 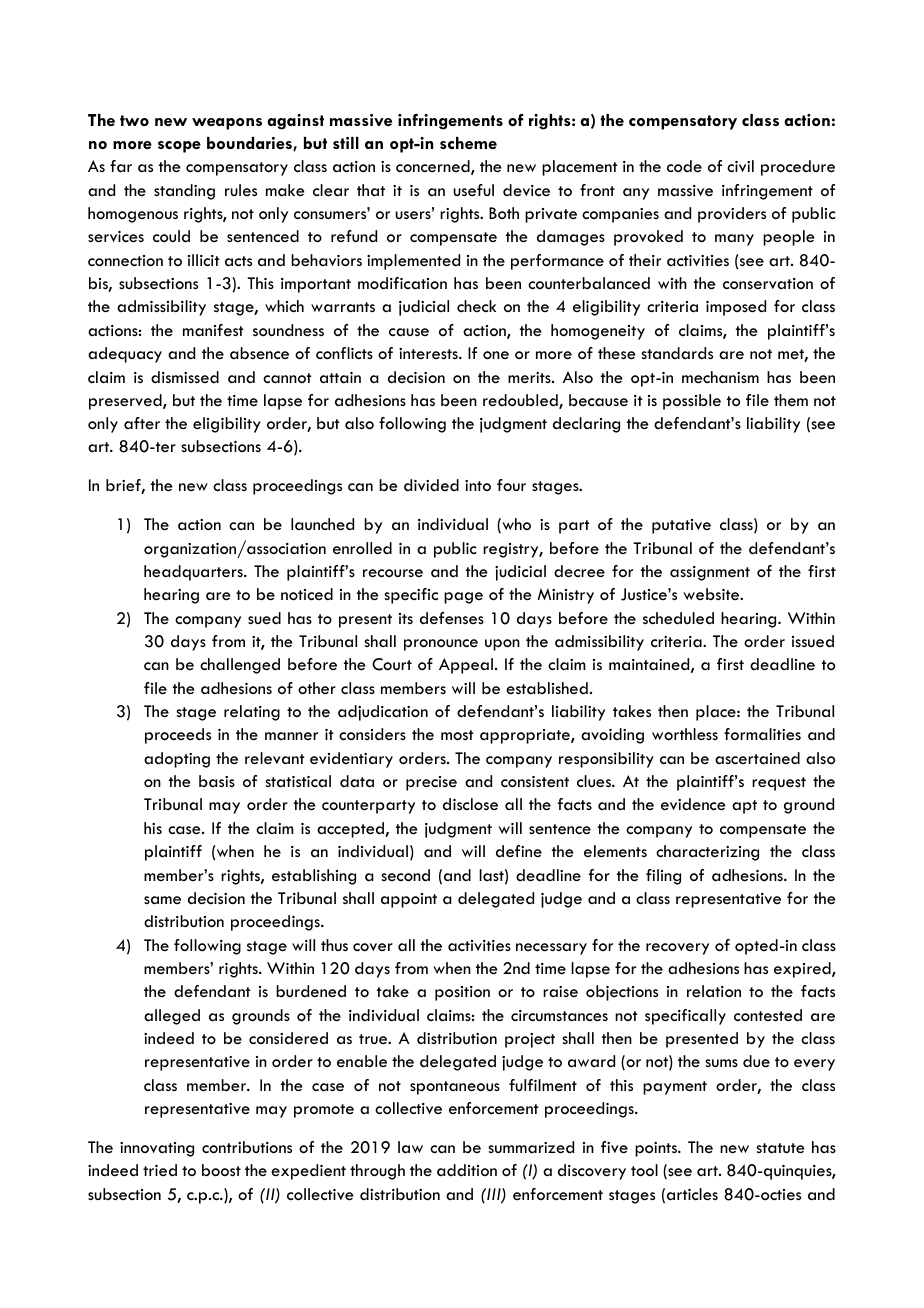 What do you see at coordinates (681, 526) in the screenshot?
I see `putative` at bounding box center [681, 526].
